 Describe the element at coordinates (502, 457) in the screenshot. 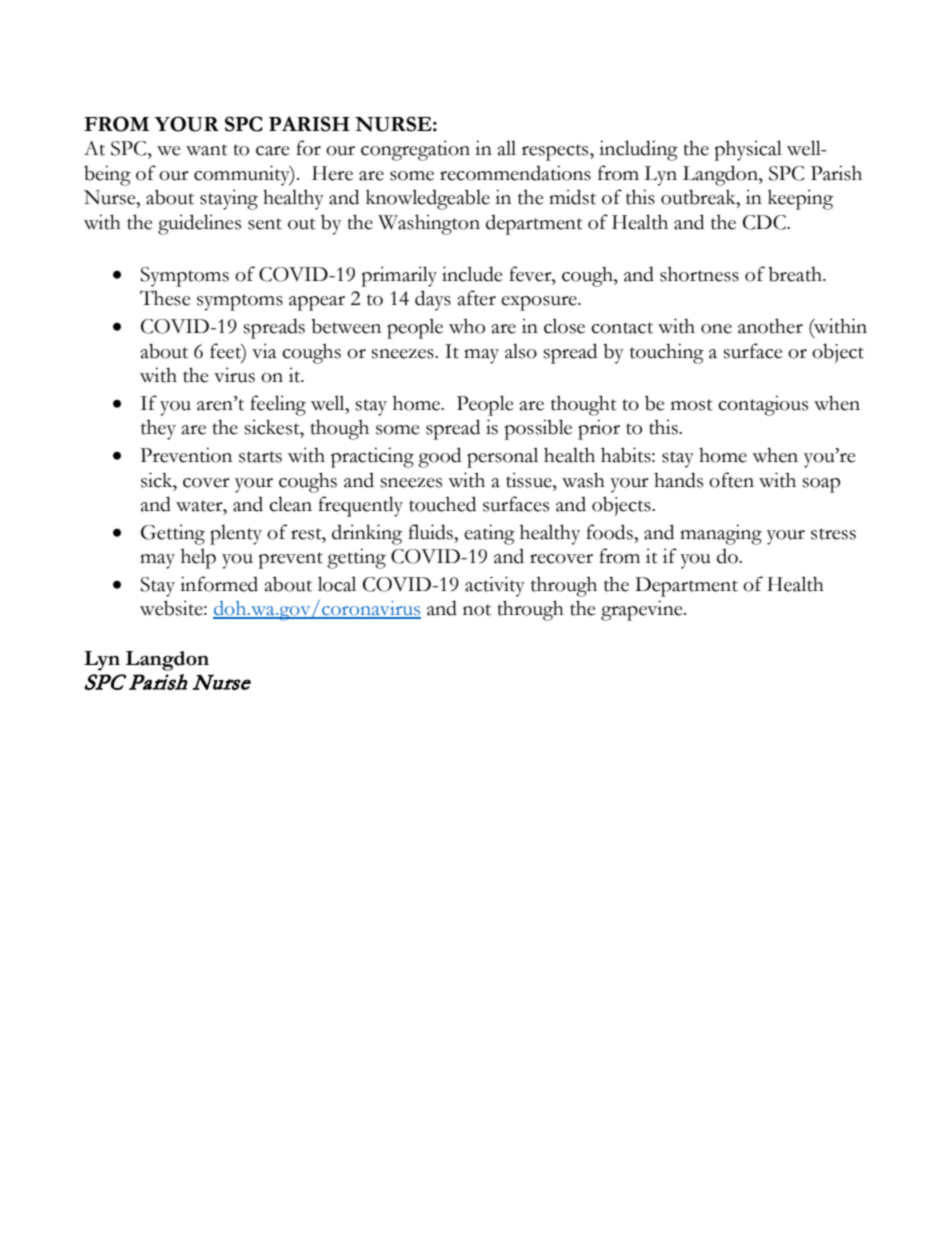

I see `personal` at that location.
